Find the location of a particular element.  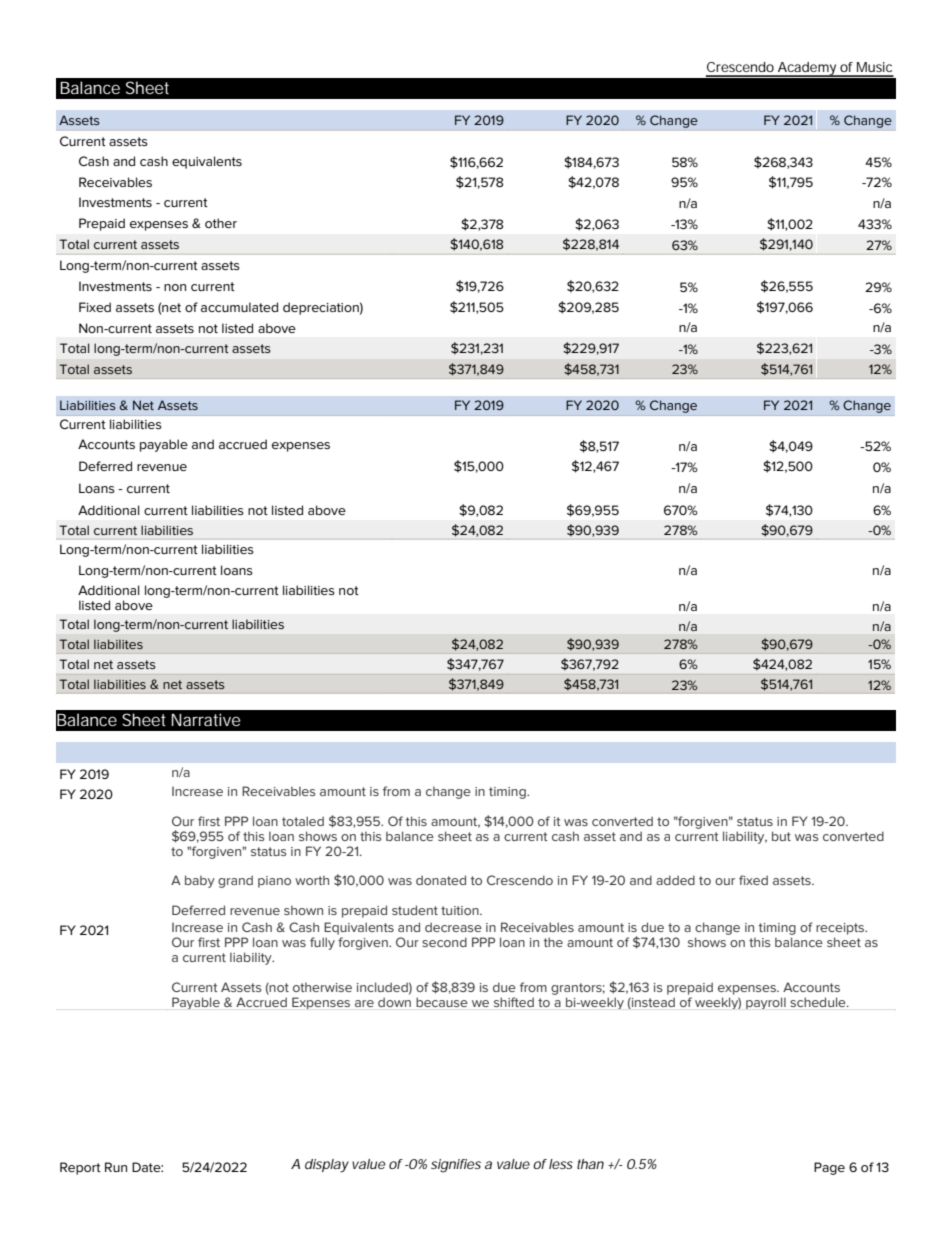

signifies is located at coordinates (456, 1166).
